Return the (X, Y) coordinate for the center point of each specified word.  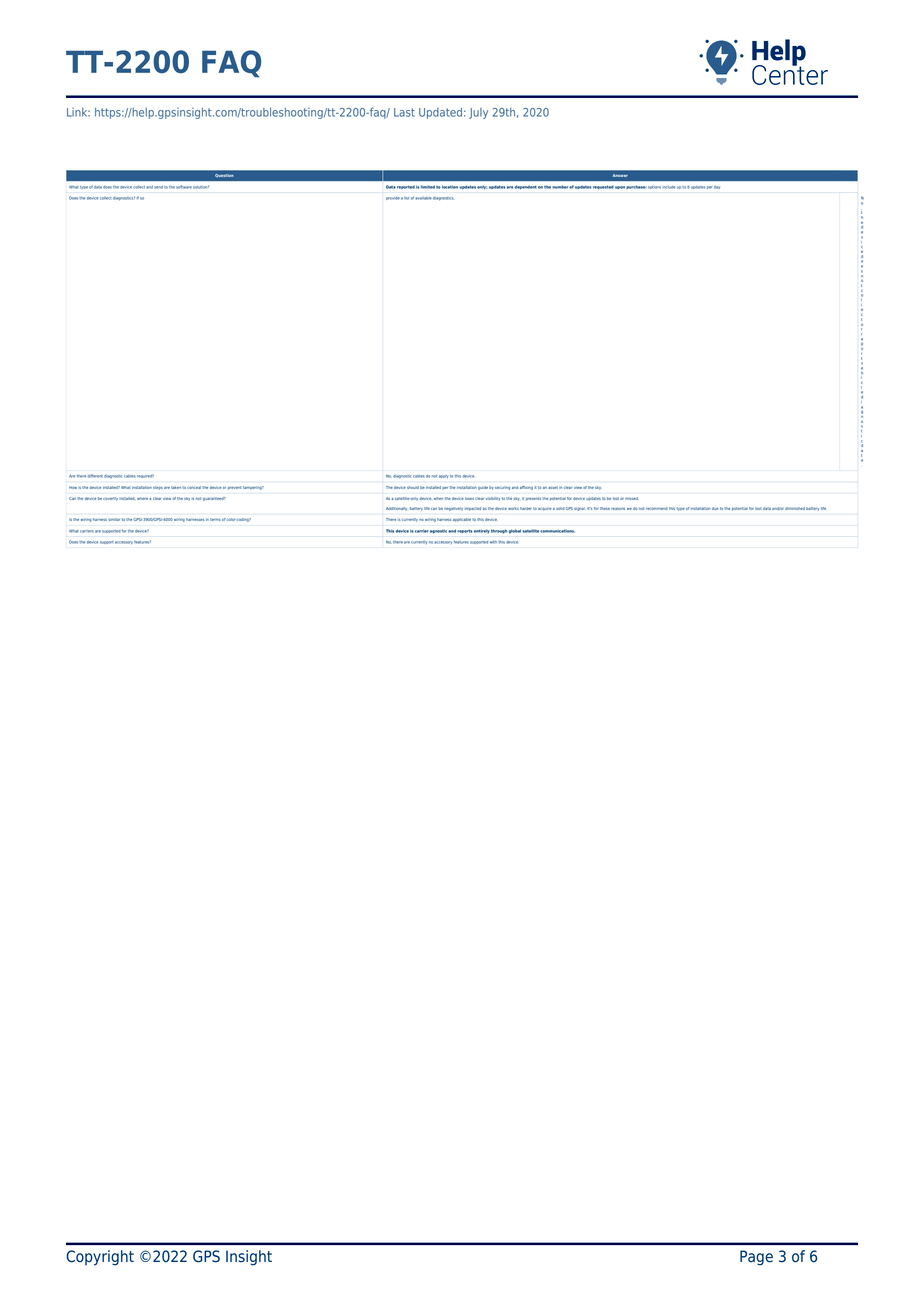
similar (114, 519)
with (493, 542)
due (715, 508)
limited (428, 187)
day (717, 187)
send (159, 187)
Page (756, 1258)
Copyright (100, 1258)
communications (557, 531)
